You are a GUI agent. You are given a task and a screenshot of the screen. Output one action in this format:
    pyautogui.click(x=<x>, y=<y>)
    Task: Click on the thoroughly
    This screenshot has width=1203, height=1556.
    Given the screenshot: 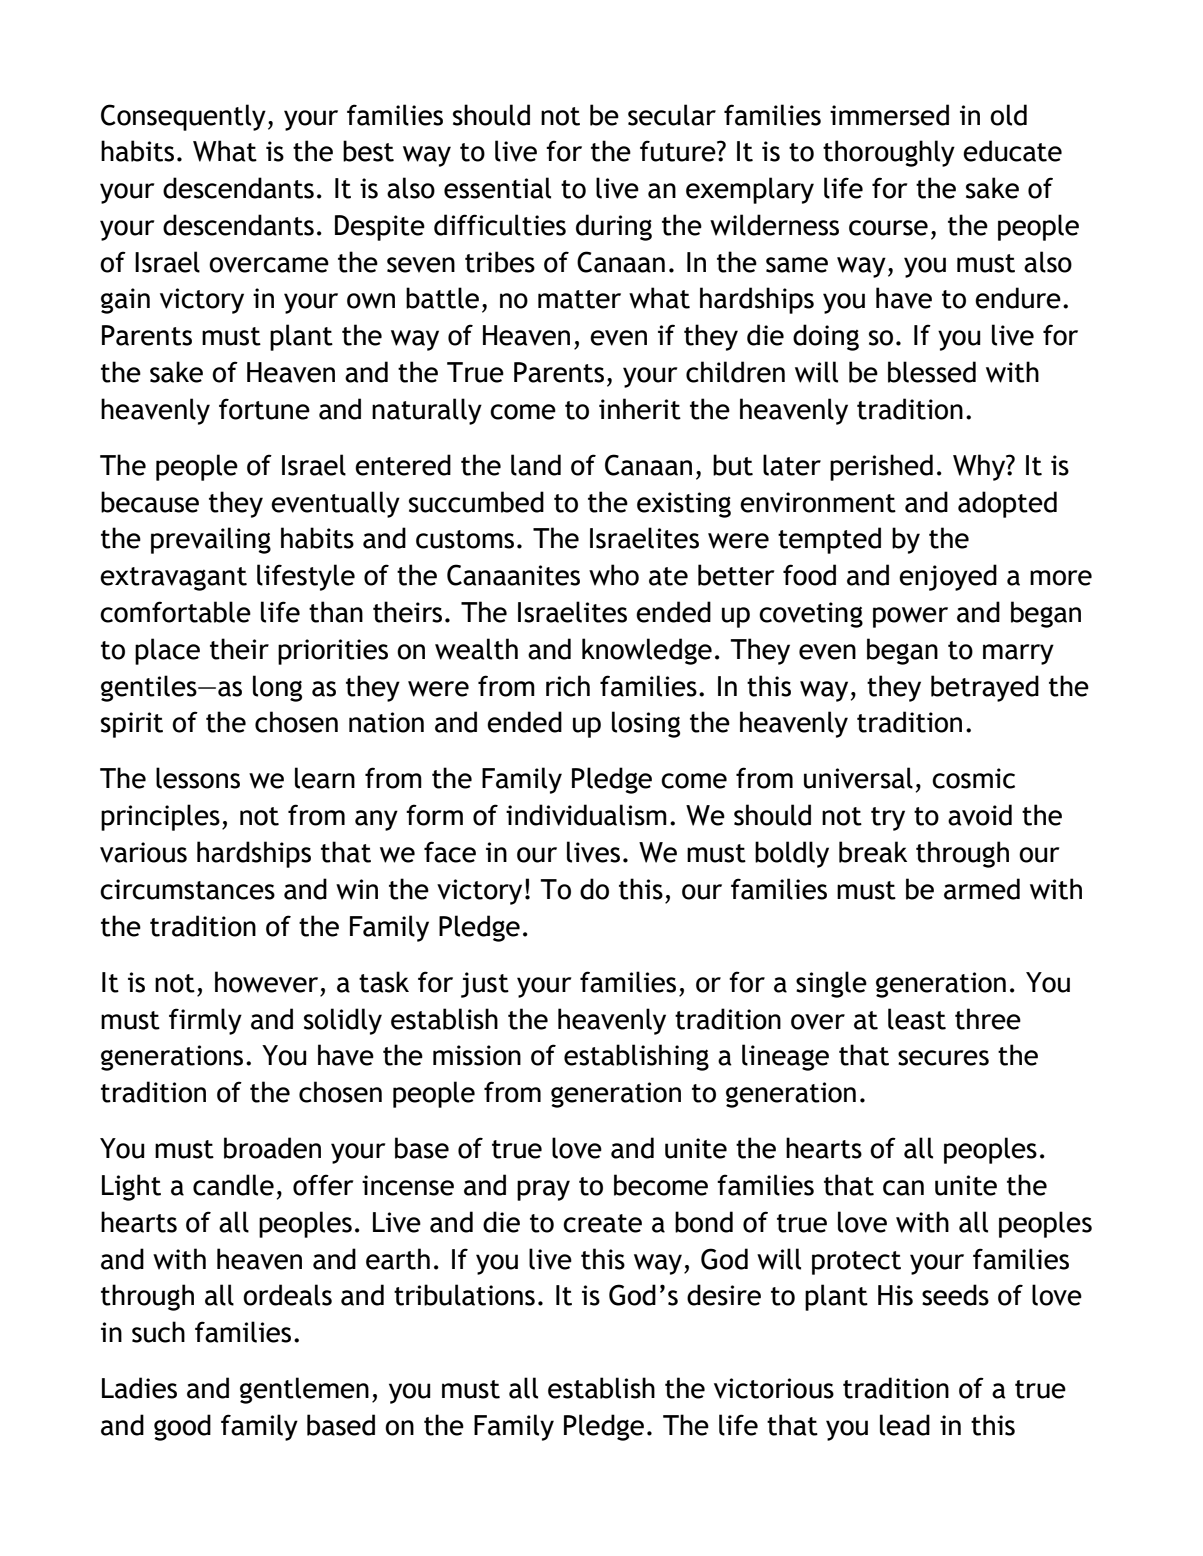 What is the action you would take?
    pyautogui.click(x=889, y=153)
